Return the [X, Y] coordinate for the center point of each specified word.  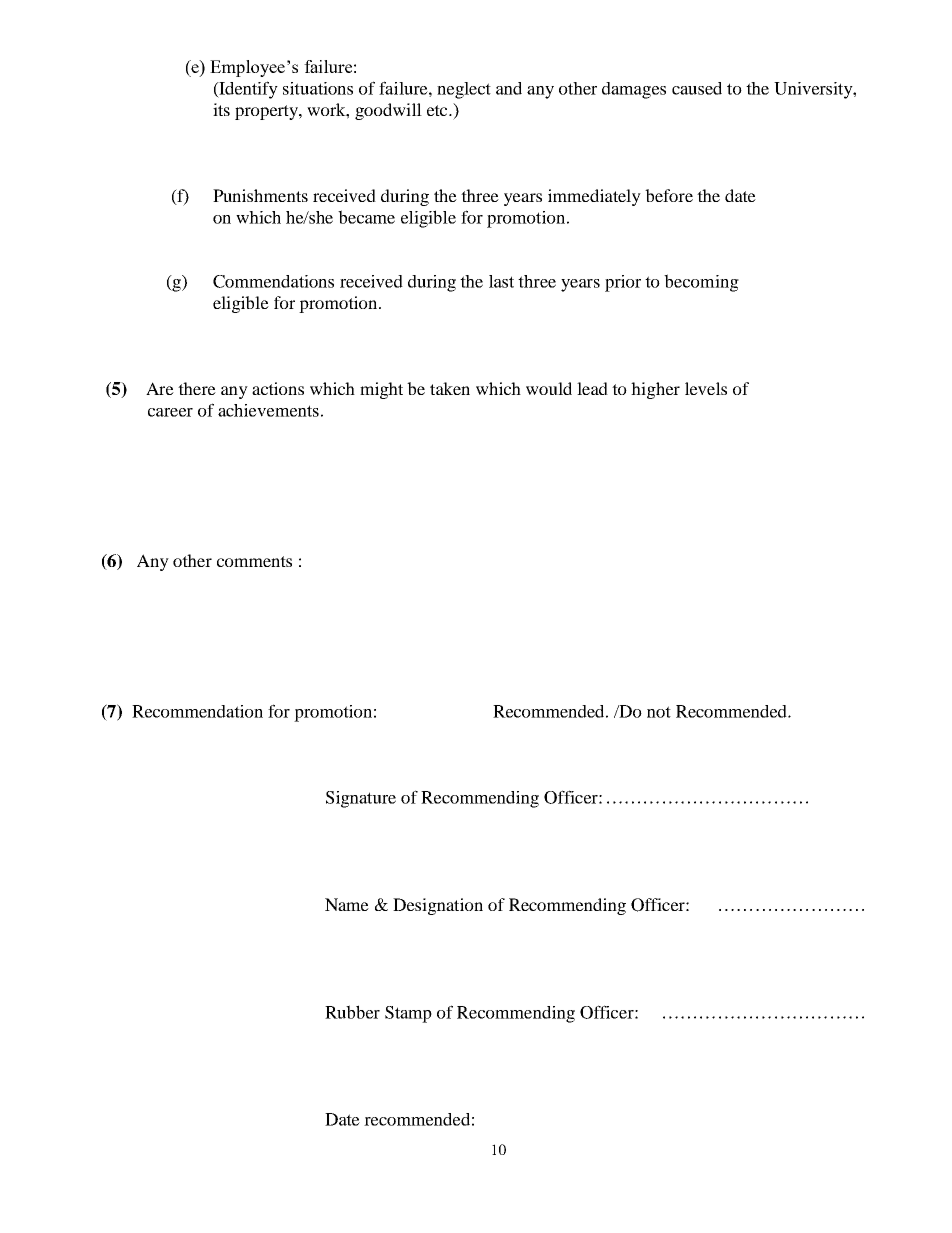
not [659, 712]
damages [634, 90]
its [221, 109]
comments [254, 561]
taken [450, 388]
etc [438, 110]
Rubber [352, 1012]
